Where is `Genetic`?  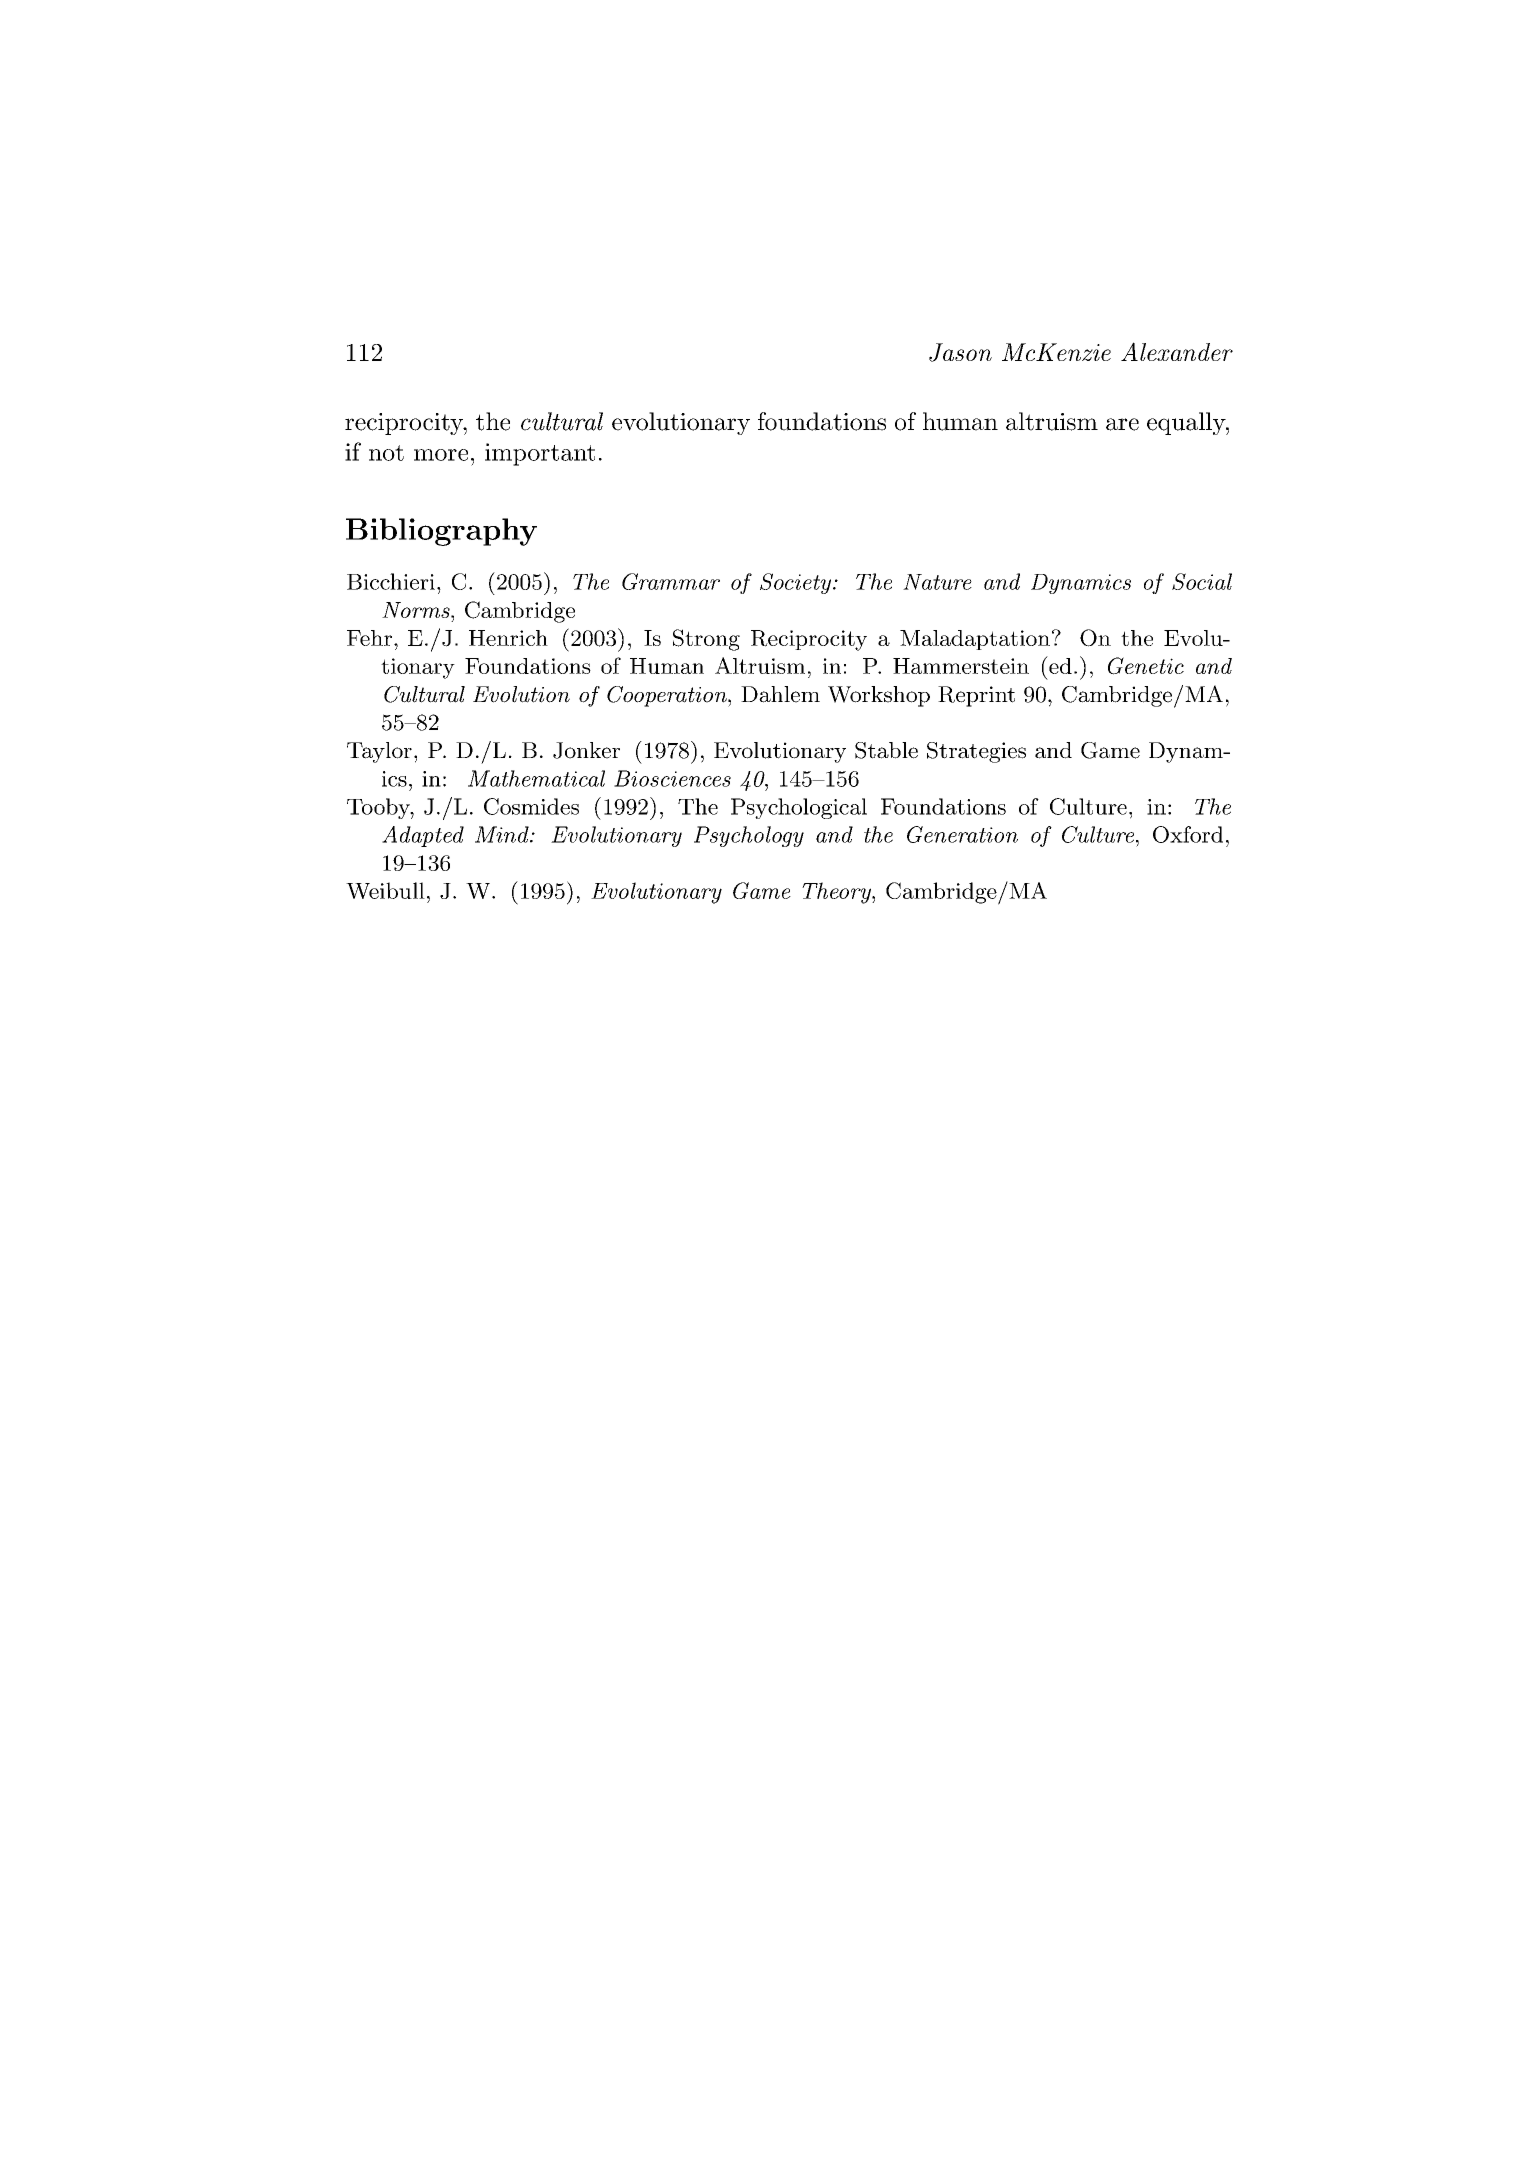 Genetic is located at coordinates (1146, 666).
